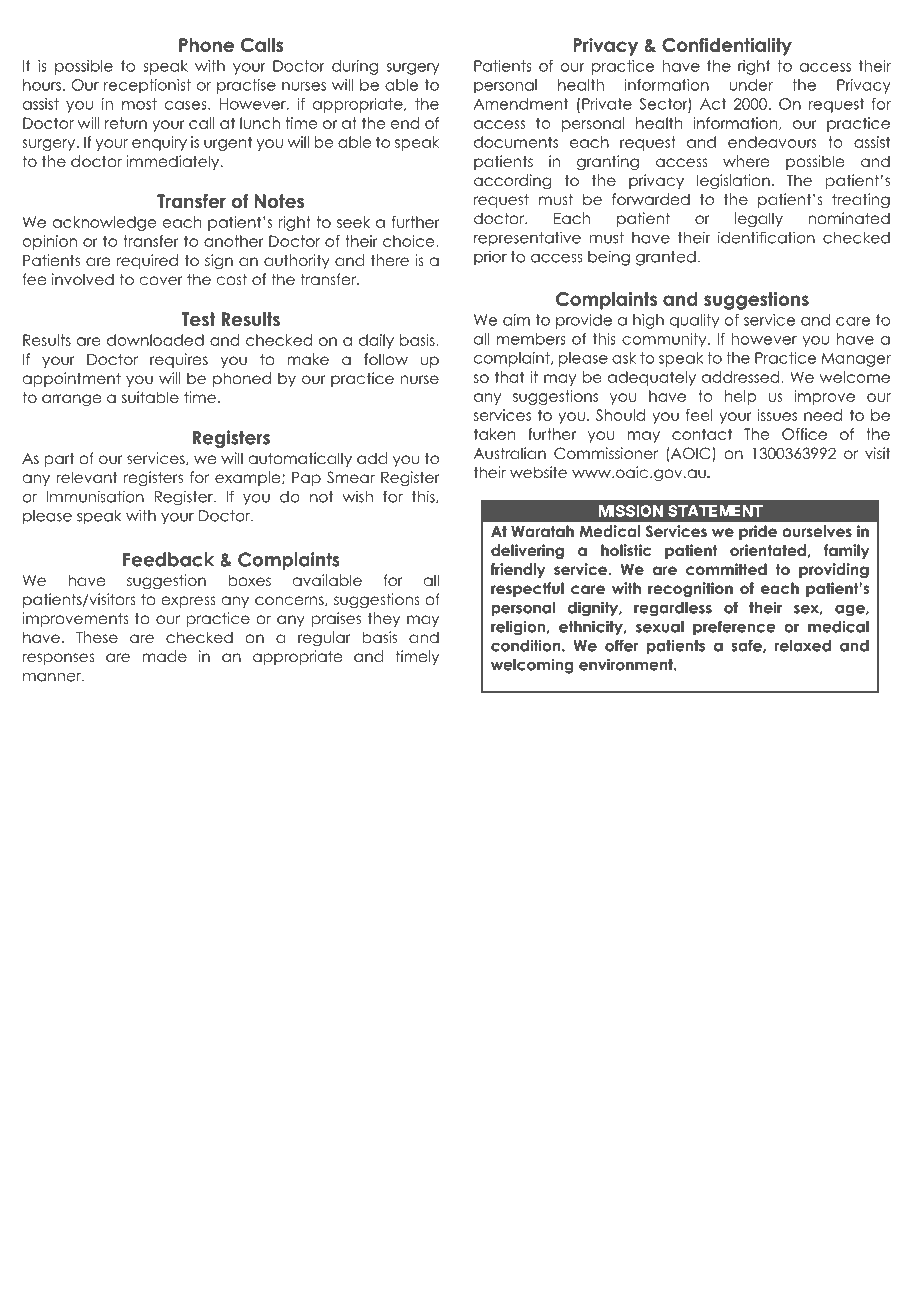 The height and width of the screenshot is (1308, 924). Describe the element at coordinates (527, 645) in the screenshot. I see `condition` at that location.
